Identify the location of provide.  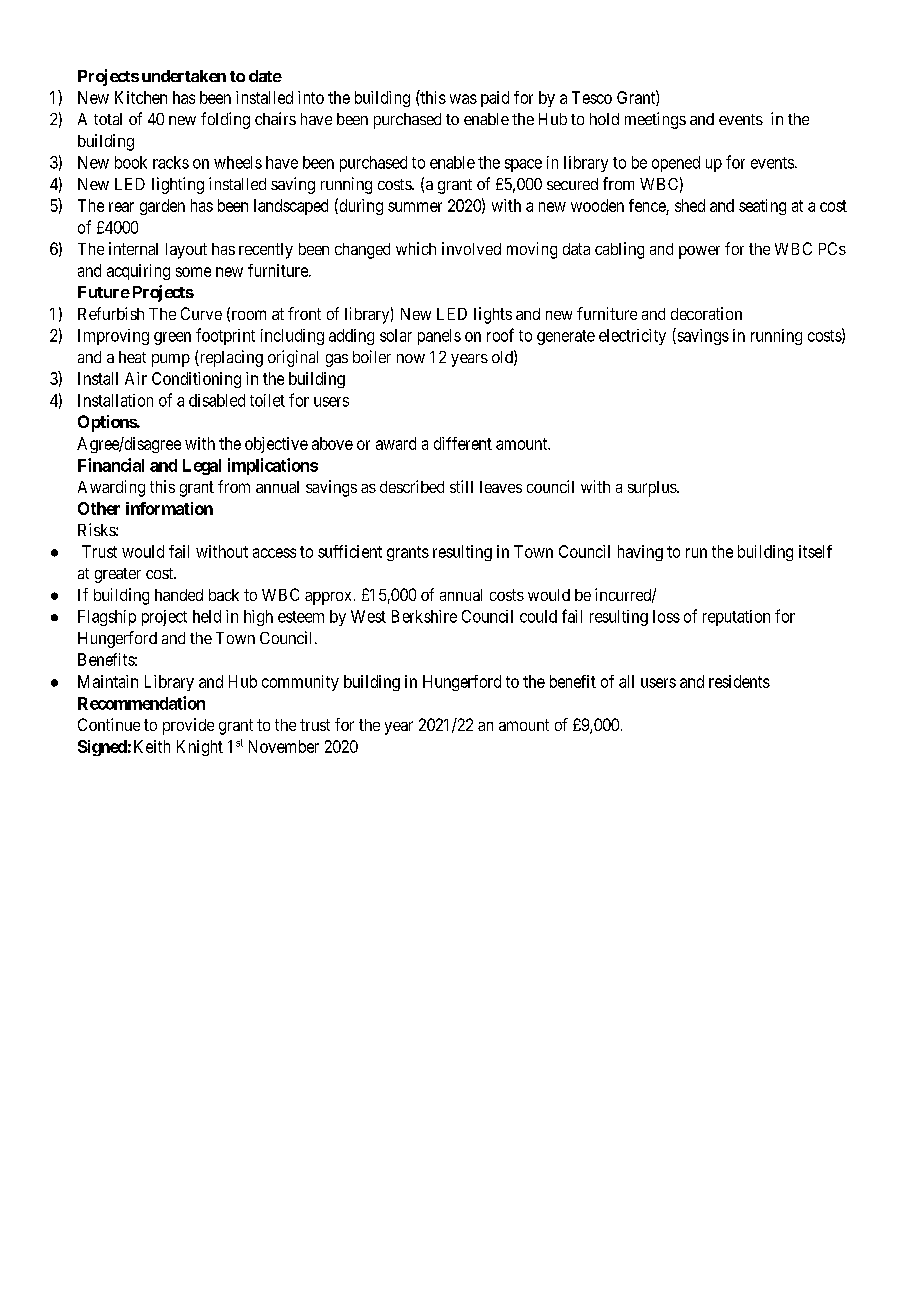
(188, 726).
